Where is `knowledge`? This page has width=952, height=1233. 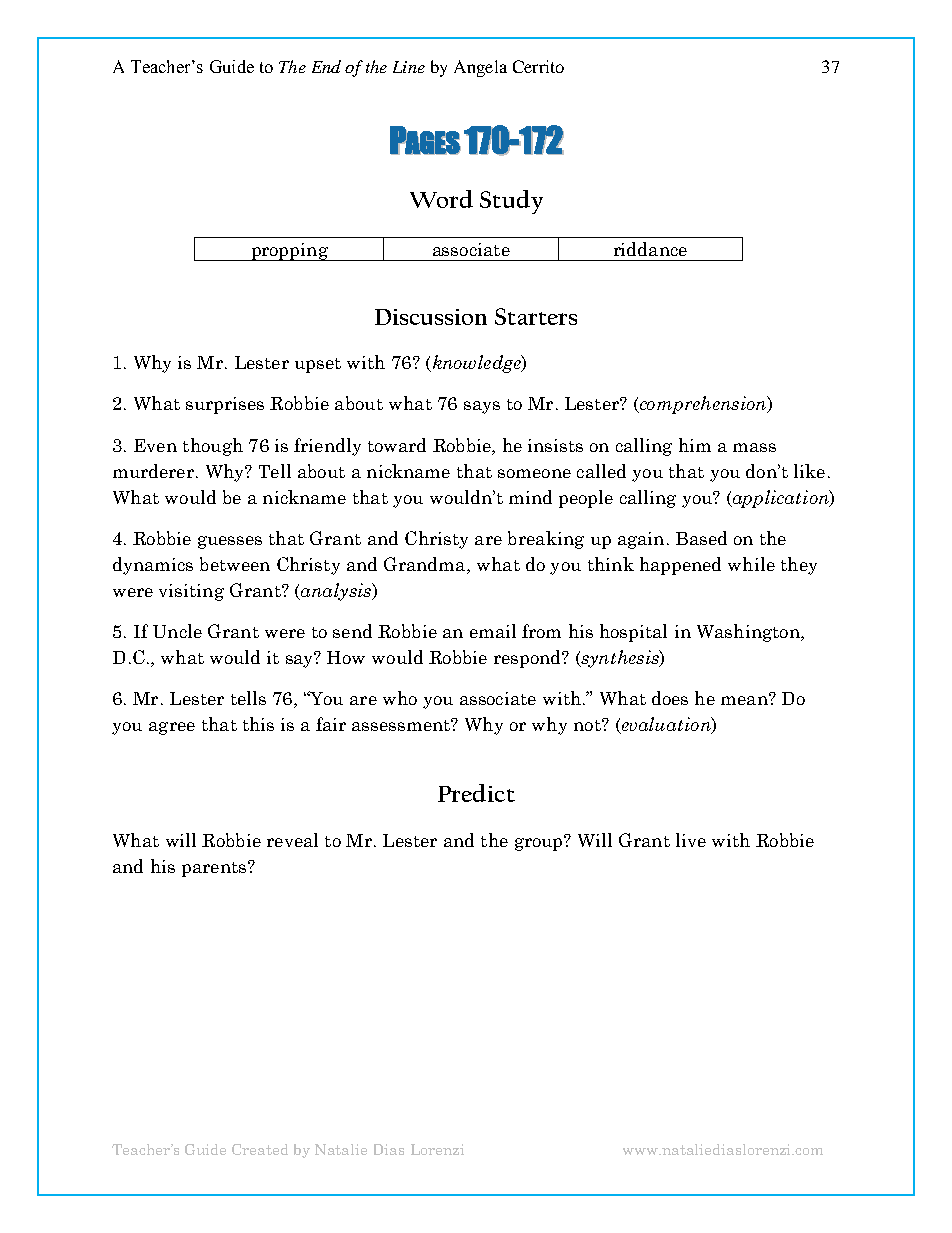
knowledge is located at coordinates (476, 364).
